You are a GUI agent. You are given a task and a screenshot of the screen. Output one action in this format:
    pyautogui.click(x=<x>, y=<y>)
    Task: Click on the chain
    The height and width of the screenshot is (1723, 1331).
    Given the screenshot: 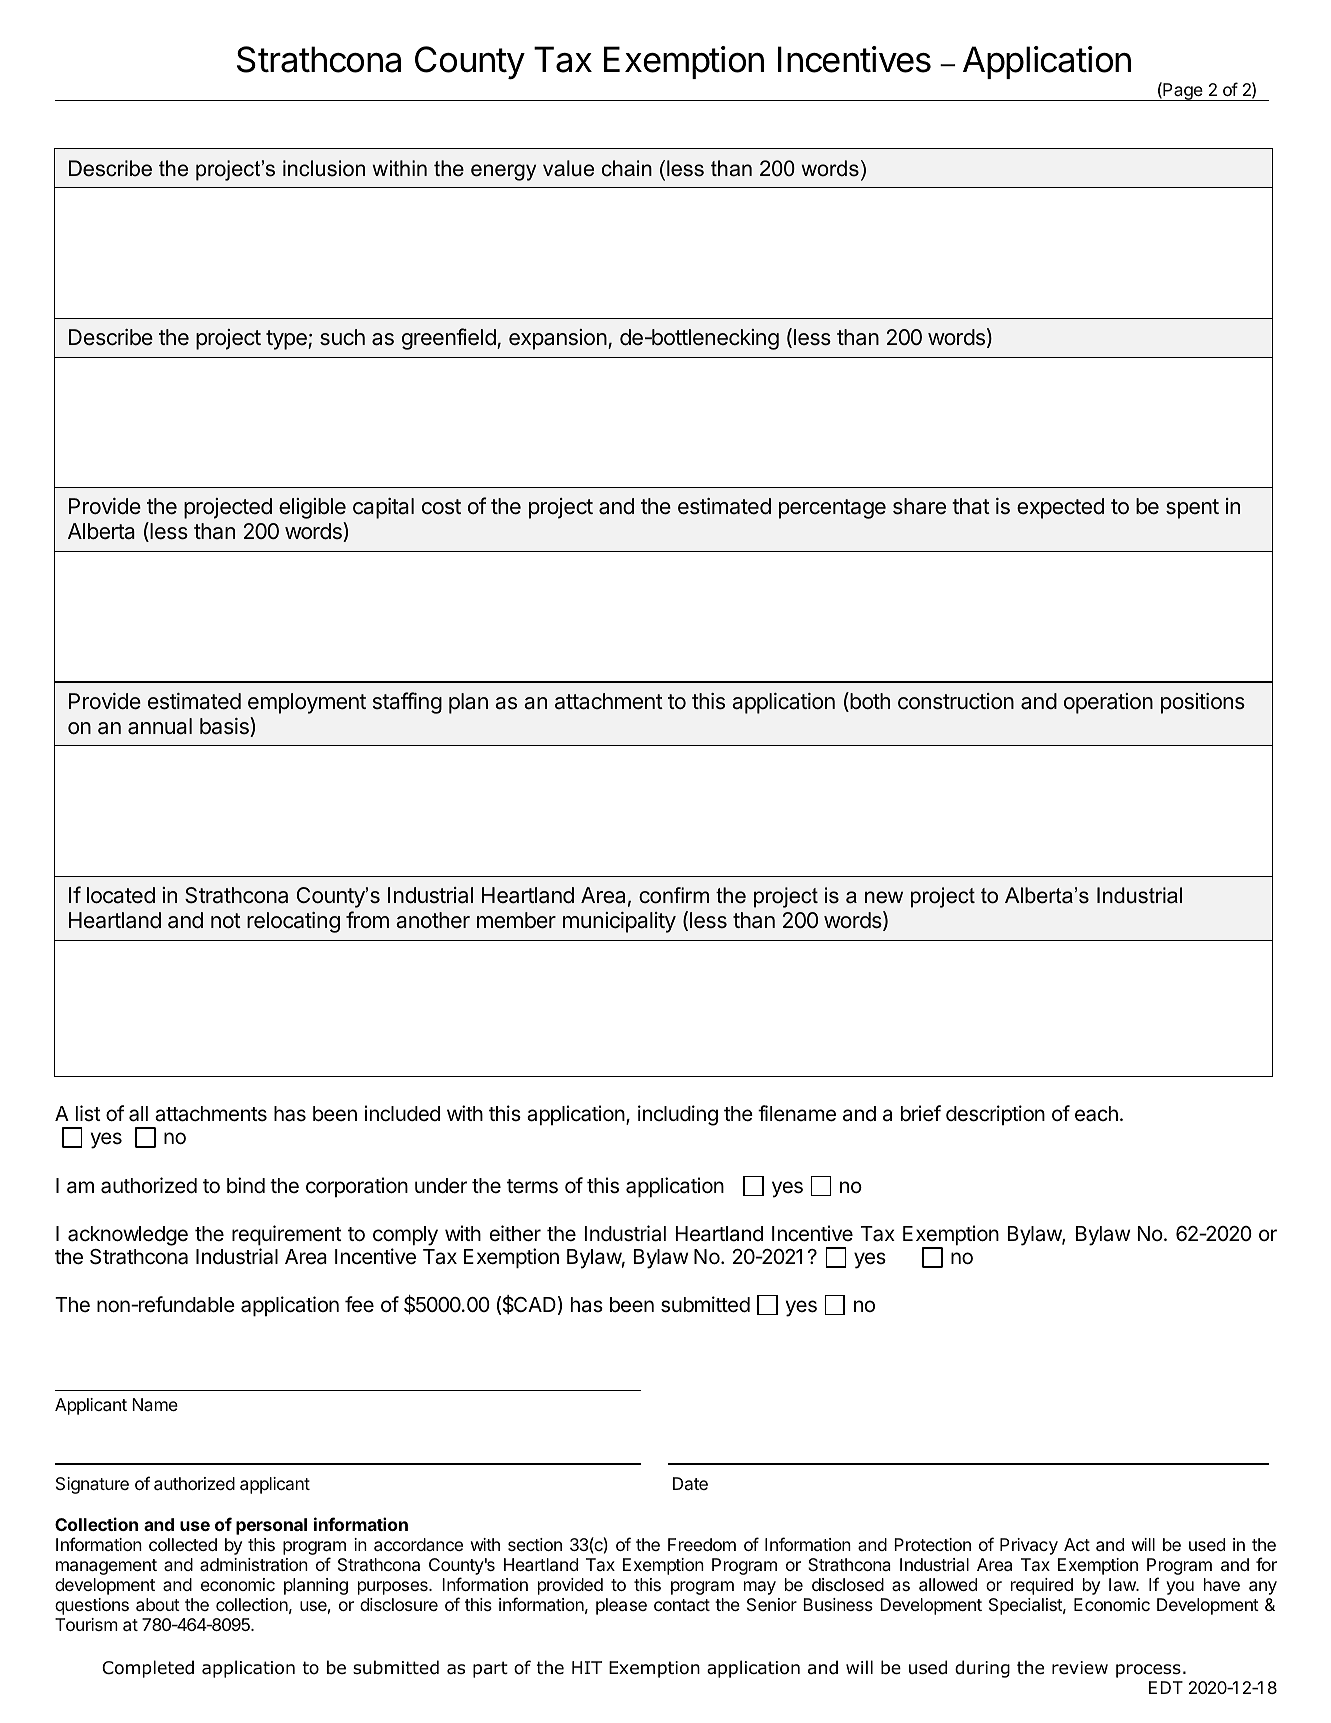 What is the action you would take?
    pyautogui.click(x=627, y=168)
